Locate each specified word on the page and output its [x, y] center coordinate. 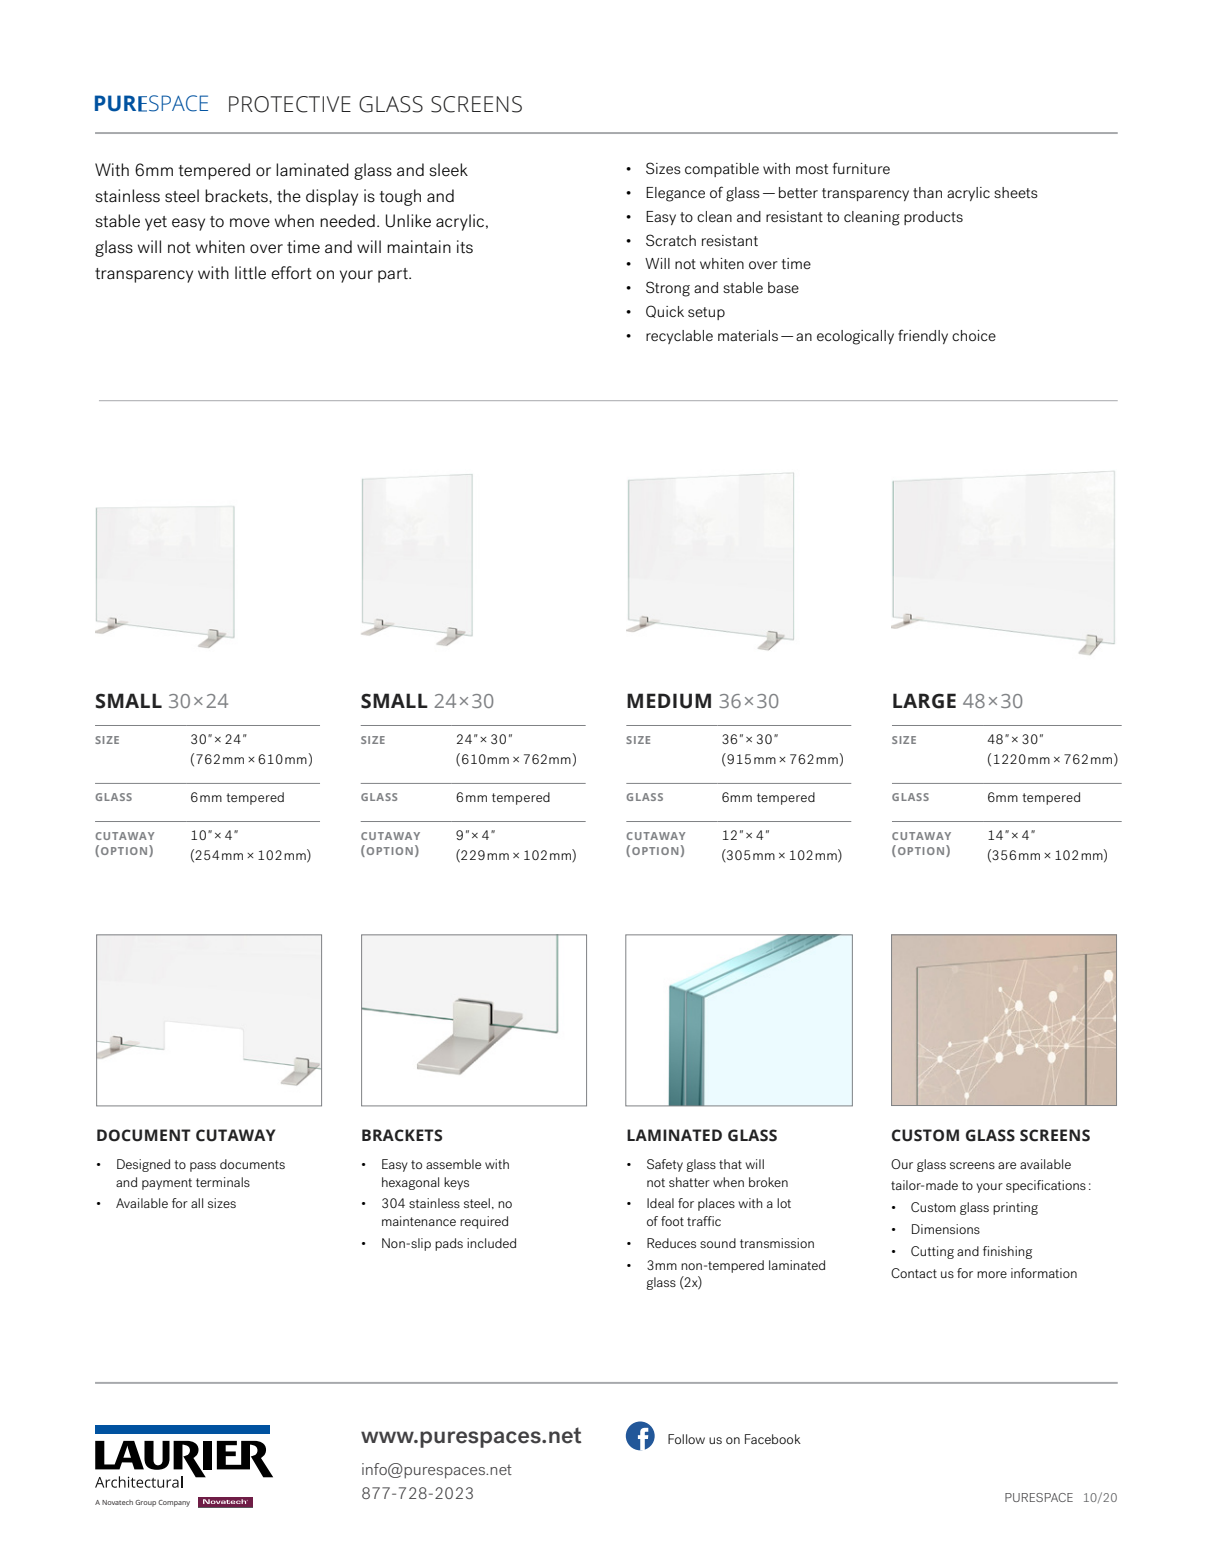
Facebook [773, 1439]
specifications [1046, 1186]
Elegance [675, 194]
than [927, 192]
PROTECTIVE [290, 104]
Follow [686, 1439]
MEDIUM [669, 701]
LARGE [924, 701]
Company [174, 1503]
